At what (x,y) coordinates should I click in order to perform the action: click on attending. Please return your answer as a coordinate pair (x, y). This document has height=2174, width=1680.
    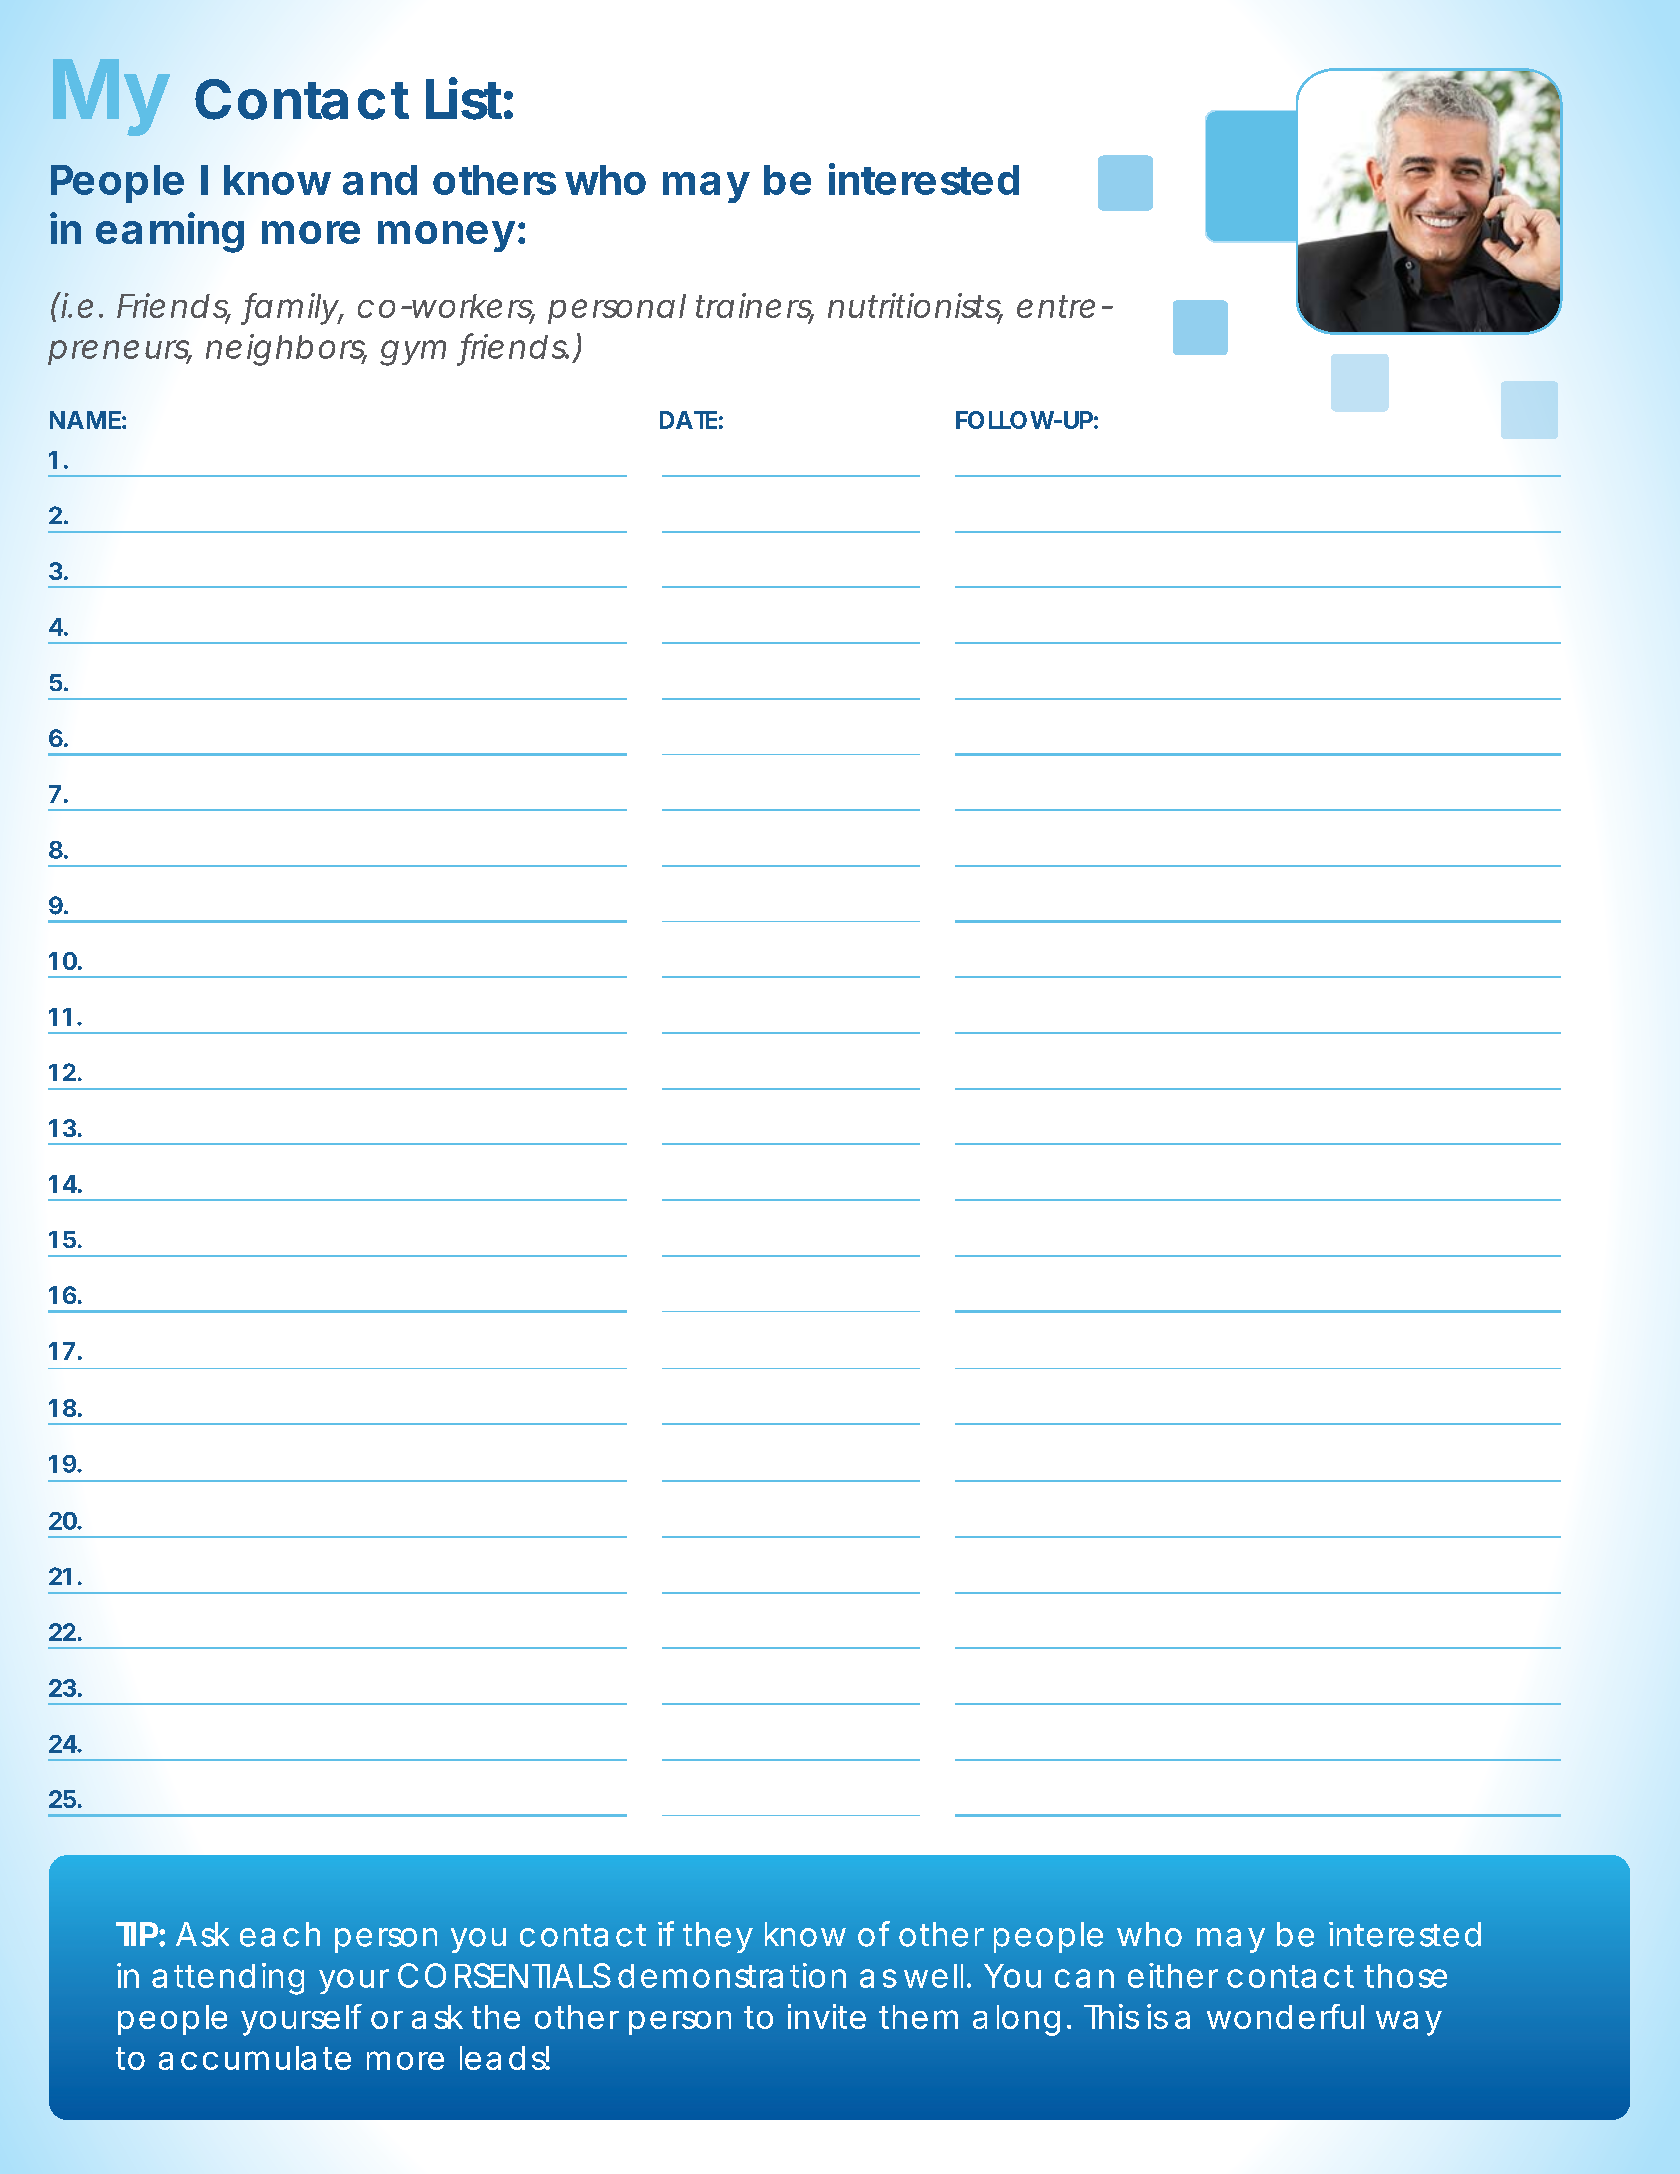
    Looking at the image, I should click on (228, 1979).
